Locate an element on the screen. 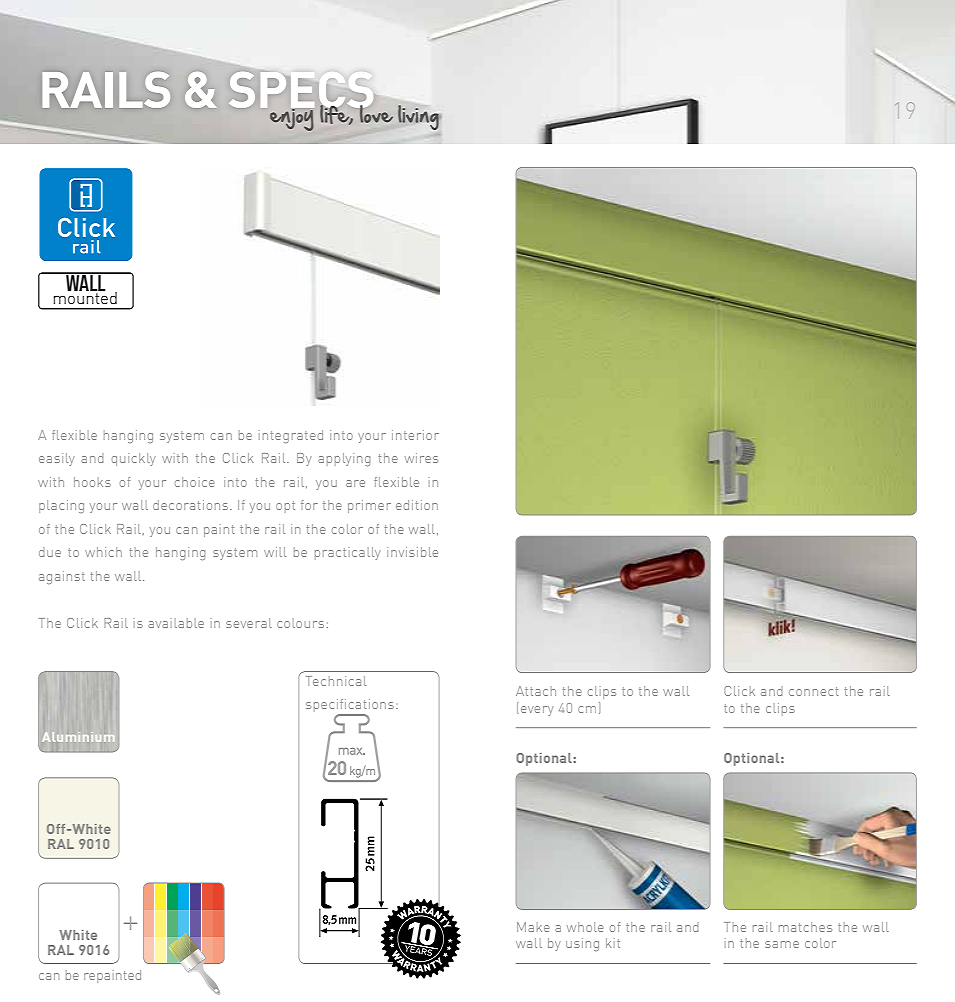  connect is located at coordinates (813, 691).
